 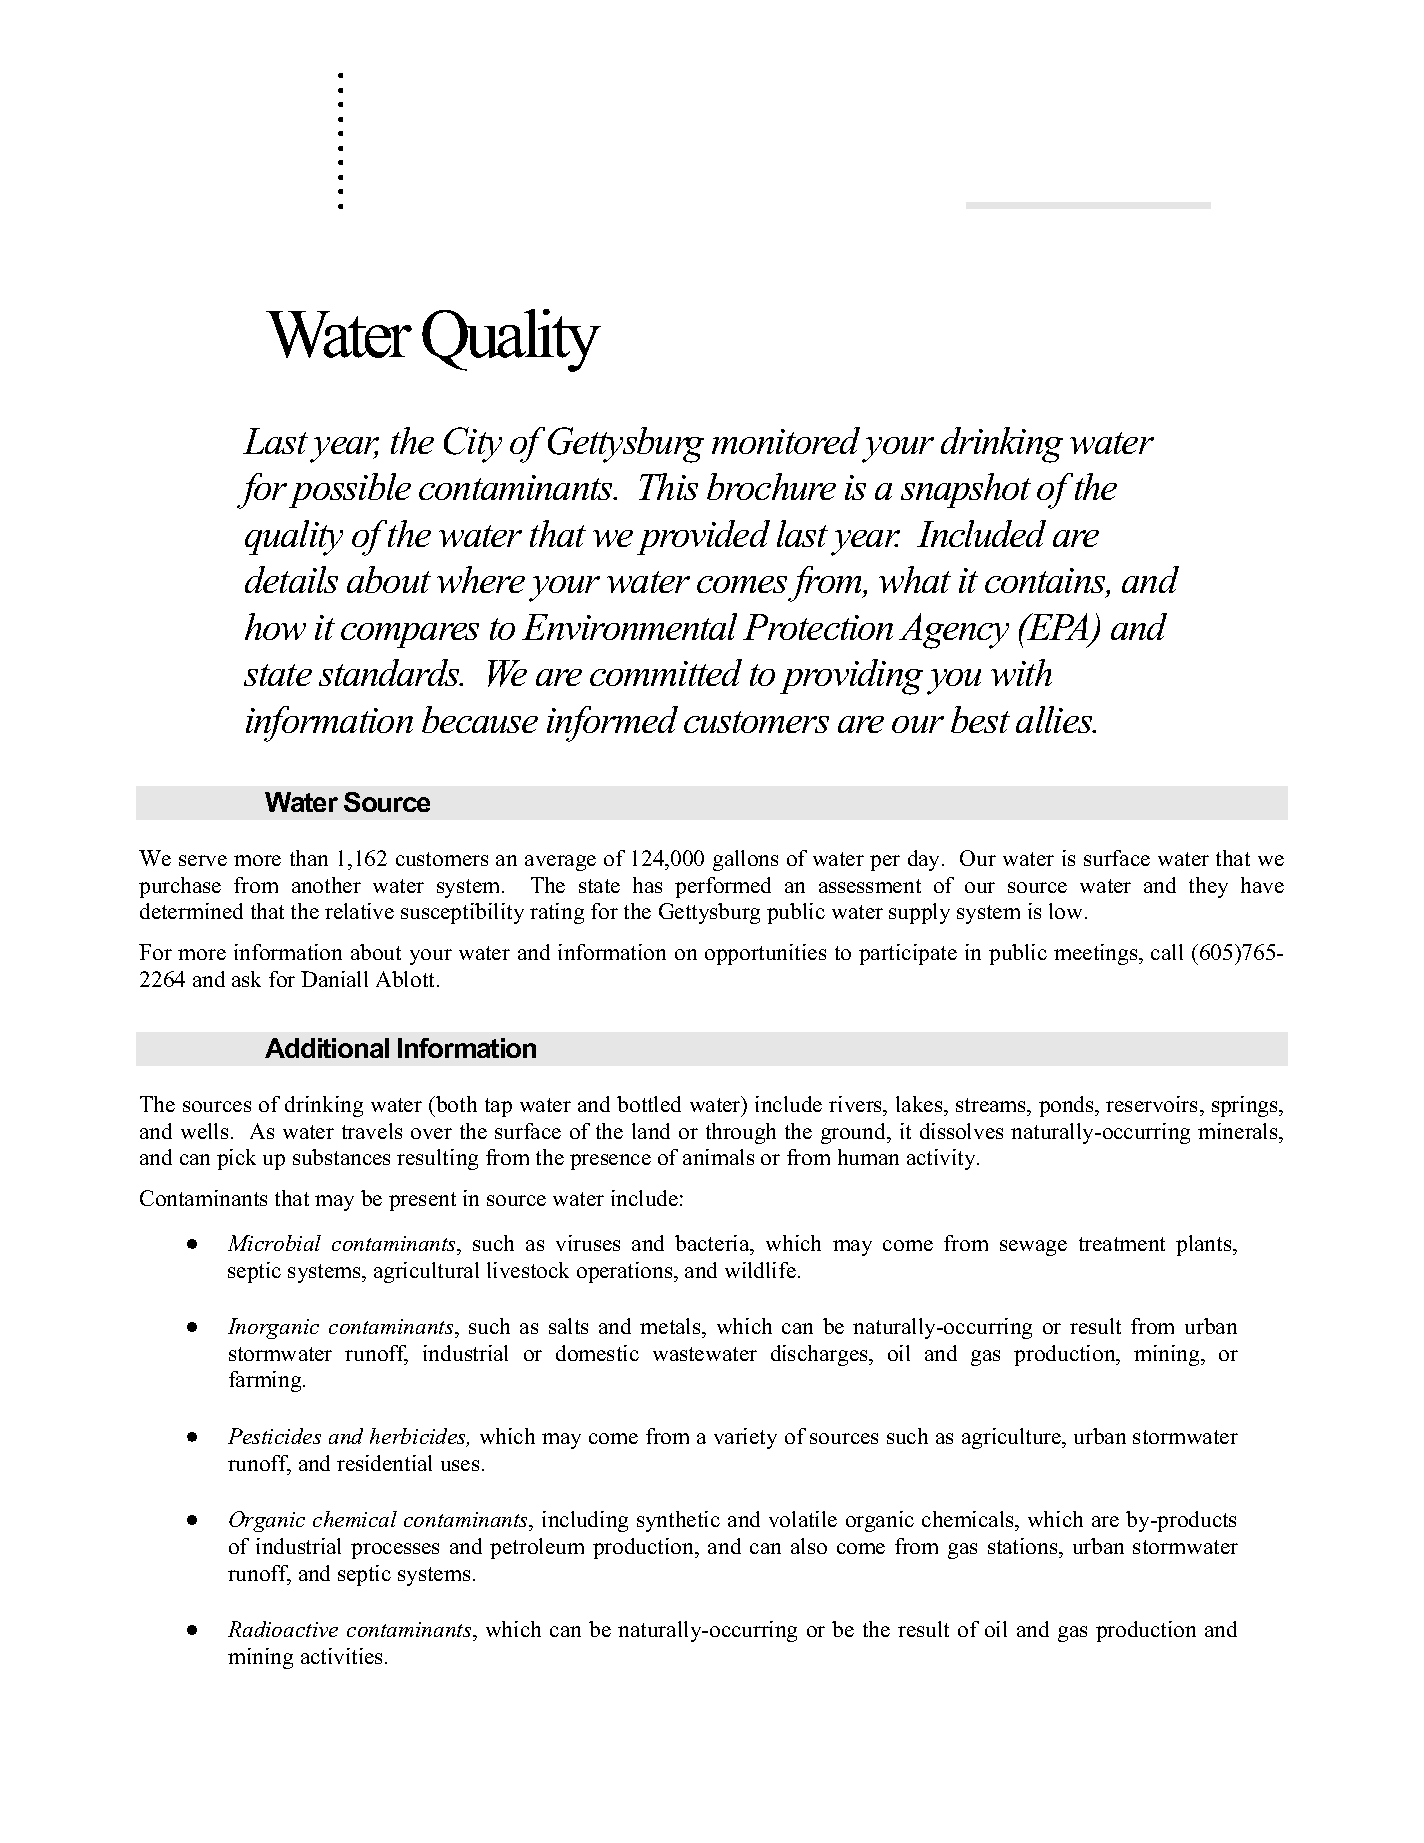 I want to click on also, so click(x=809, y=1546).
